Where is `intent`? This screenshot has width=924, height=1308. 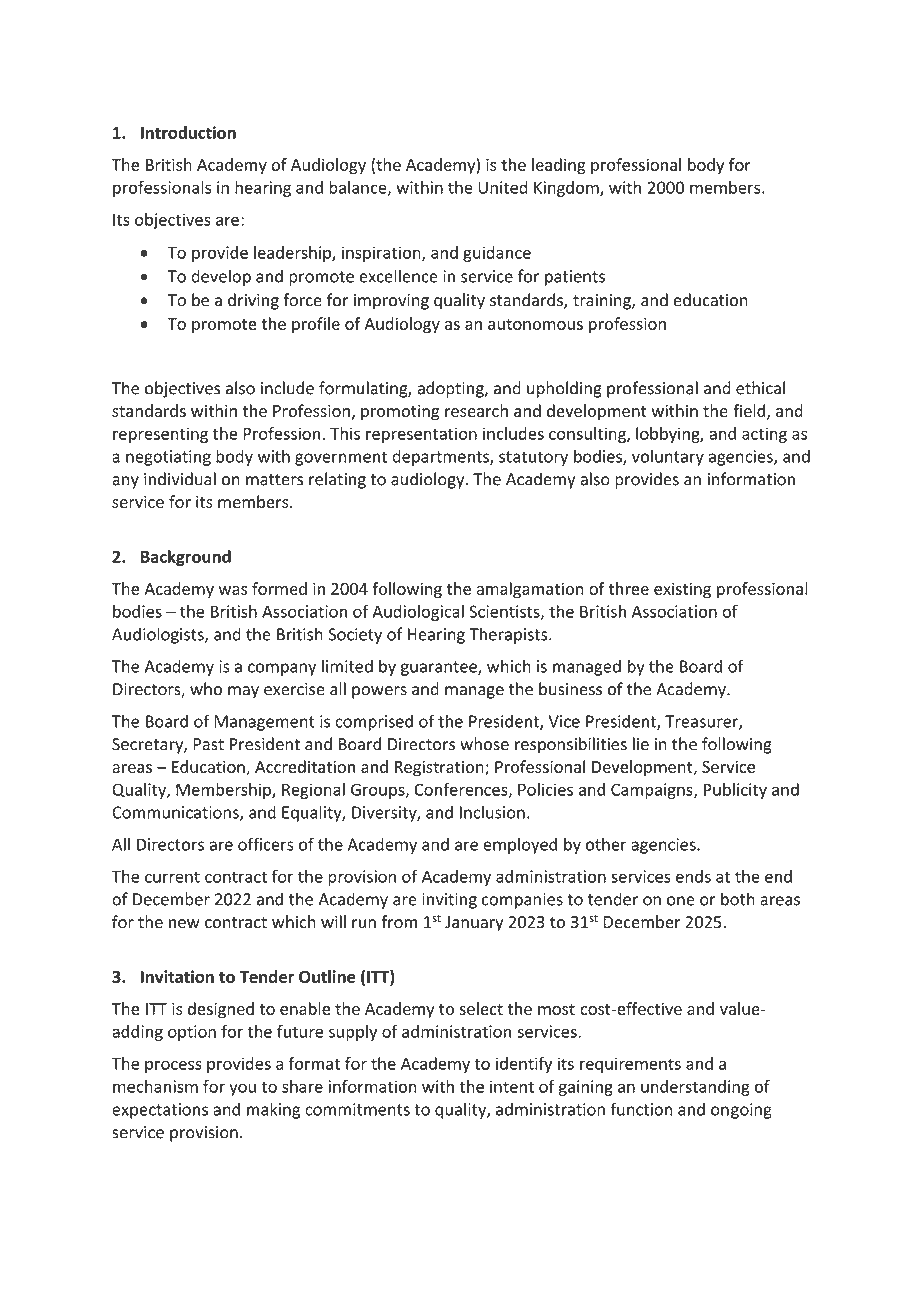 intent is located at coordinates (512, 1086).
